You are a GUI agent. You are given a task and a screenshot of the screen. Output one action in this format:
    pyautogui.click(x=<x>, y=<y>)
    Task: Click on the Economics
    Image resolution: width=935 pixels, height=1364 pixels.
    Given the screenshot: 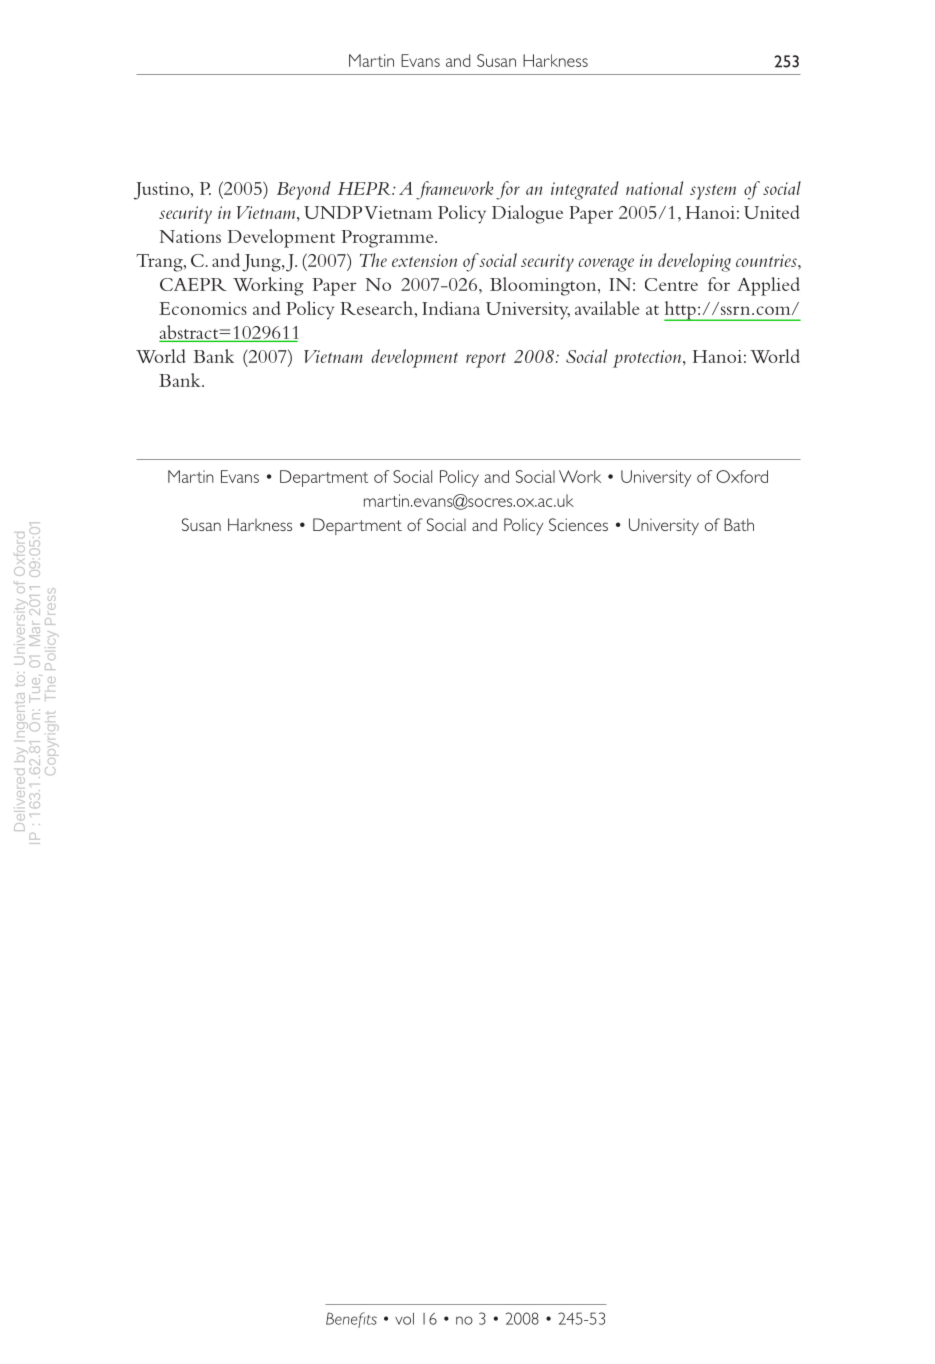 What is the action you would take?
    pyautogui.click(x=203, y=308)
